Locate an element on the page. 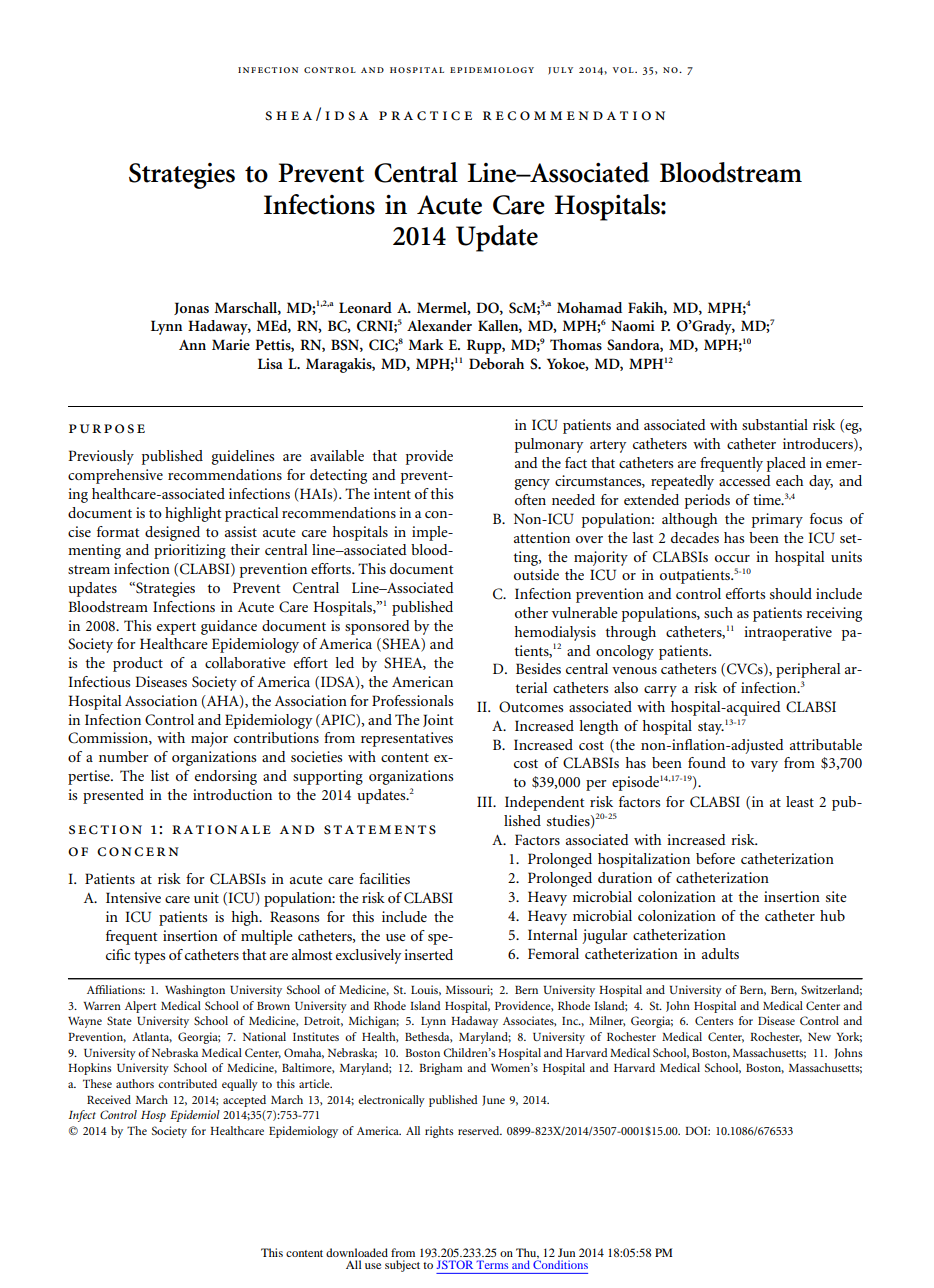 This image has height=1288, width=934. inserted is located at coordinates (428, 954).
